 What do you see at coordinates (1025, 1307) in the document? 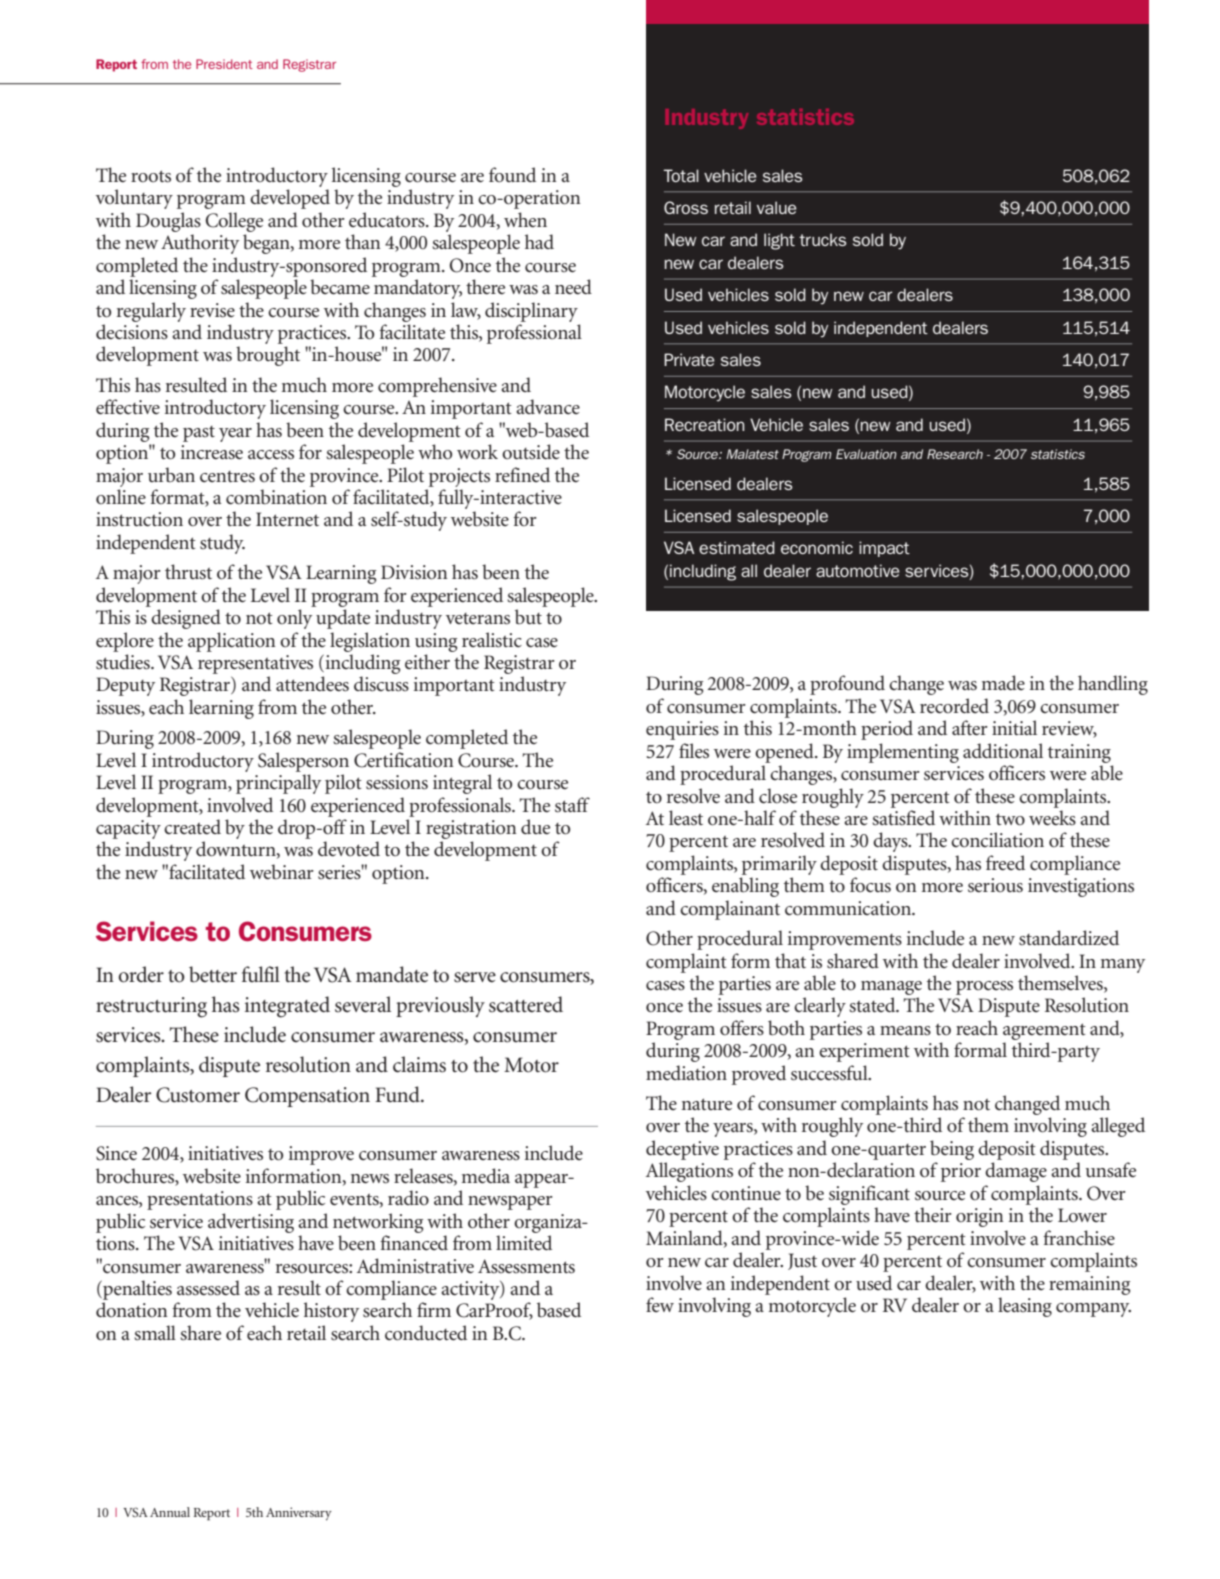
I see `leasing` at bounding box center [1025, 1307].
